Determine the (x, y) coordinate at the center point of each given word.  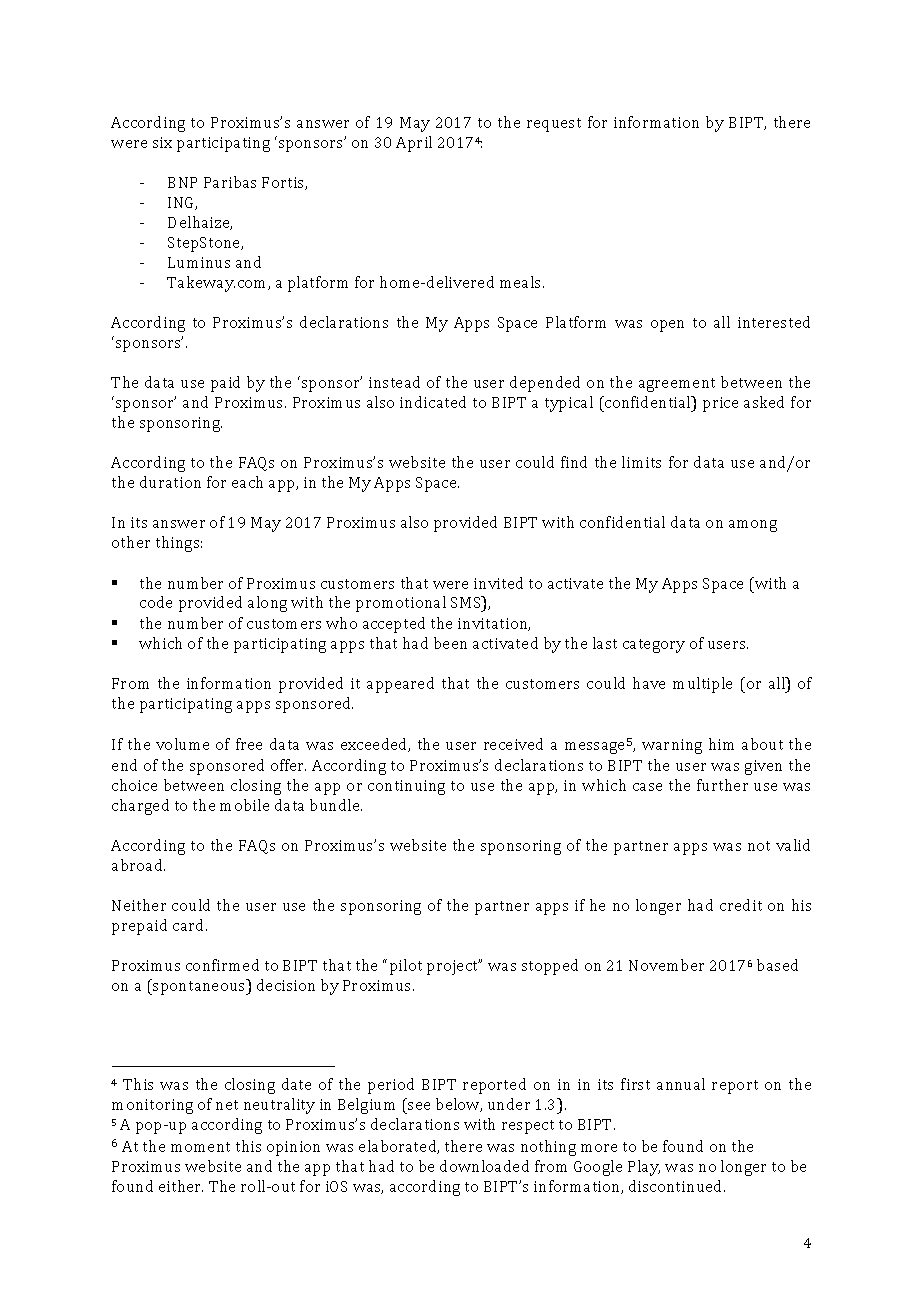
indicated (433, 402)
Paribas (230, 182)
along (267, 604)
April (414, 144)
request (554, 125)
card (190, 925)
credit (741, 905)
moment (200, 1147)
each (247, 482)
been (450, 643)
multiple (702, 685)
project (454, 967)
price (720, 404)
